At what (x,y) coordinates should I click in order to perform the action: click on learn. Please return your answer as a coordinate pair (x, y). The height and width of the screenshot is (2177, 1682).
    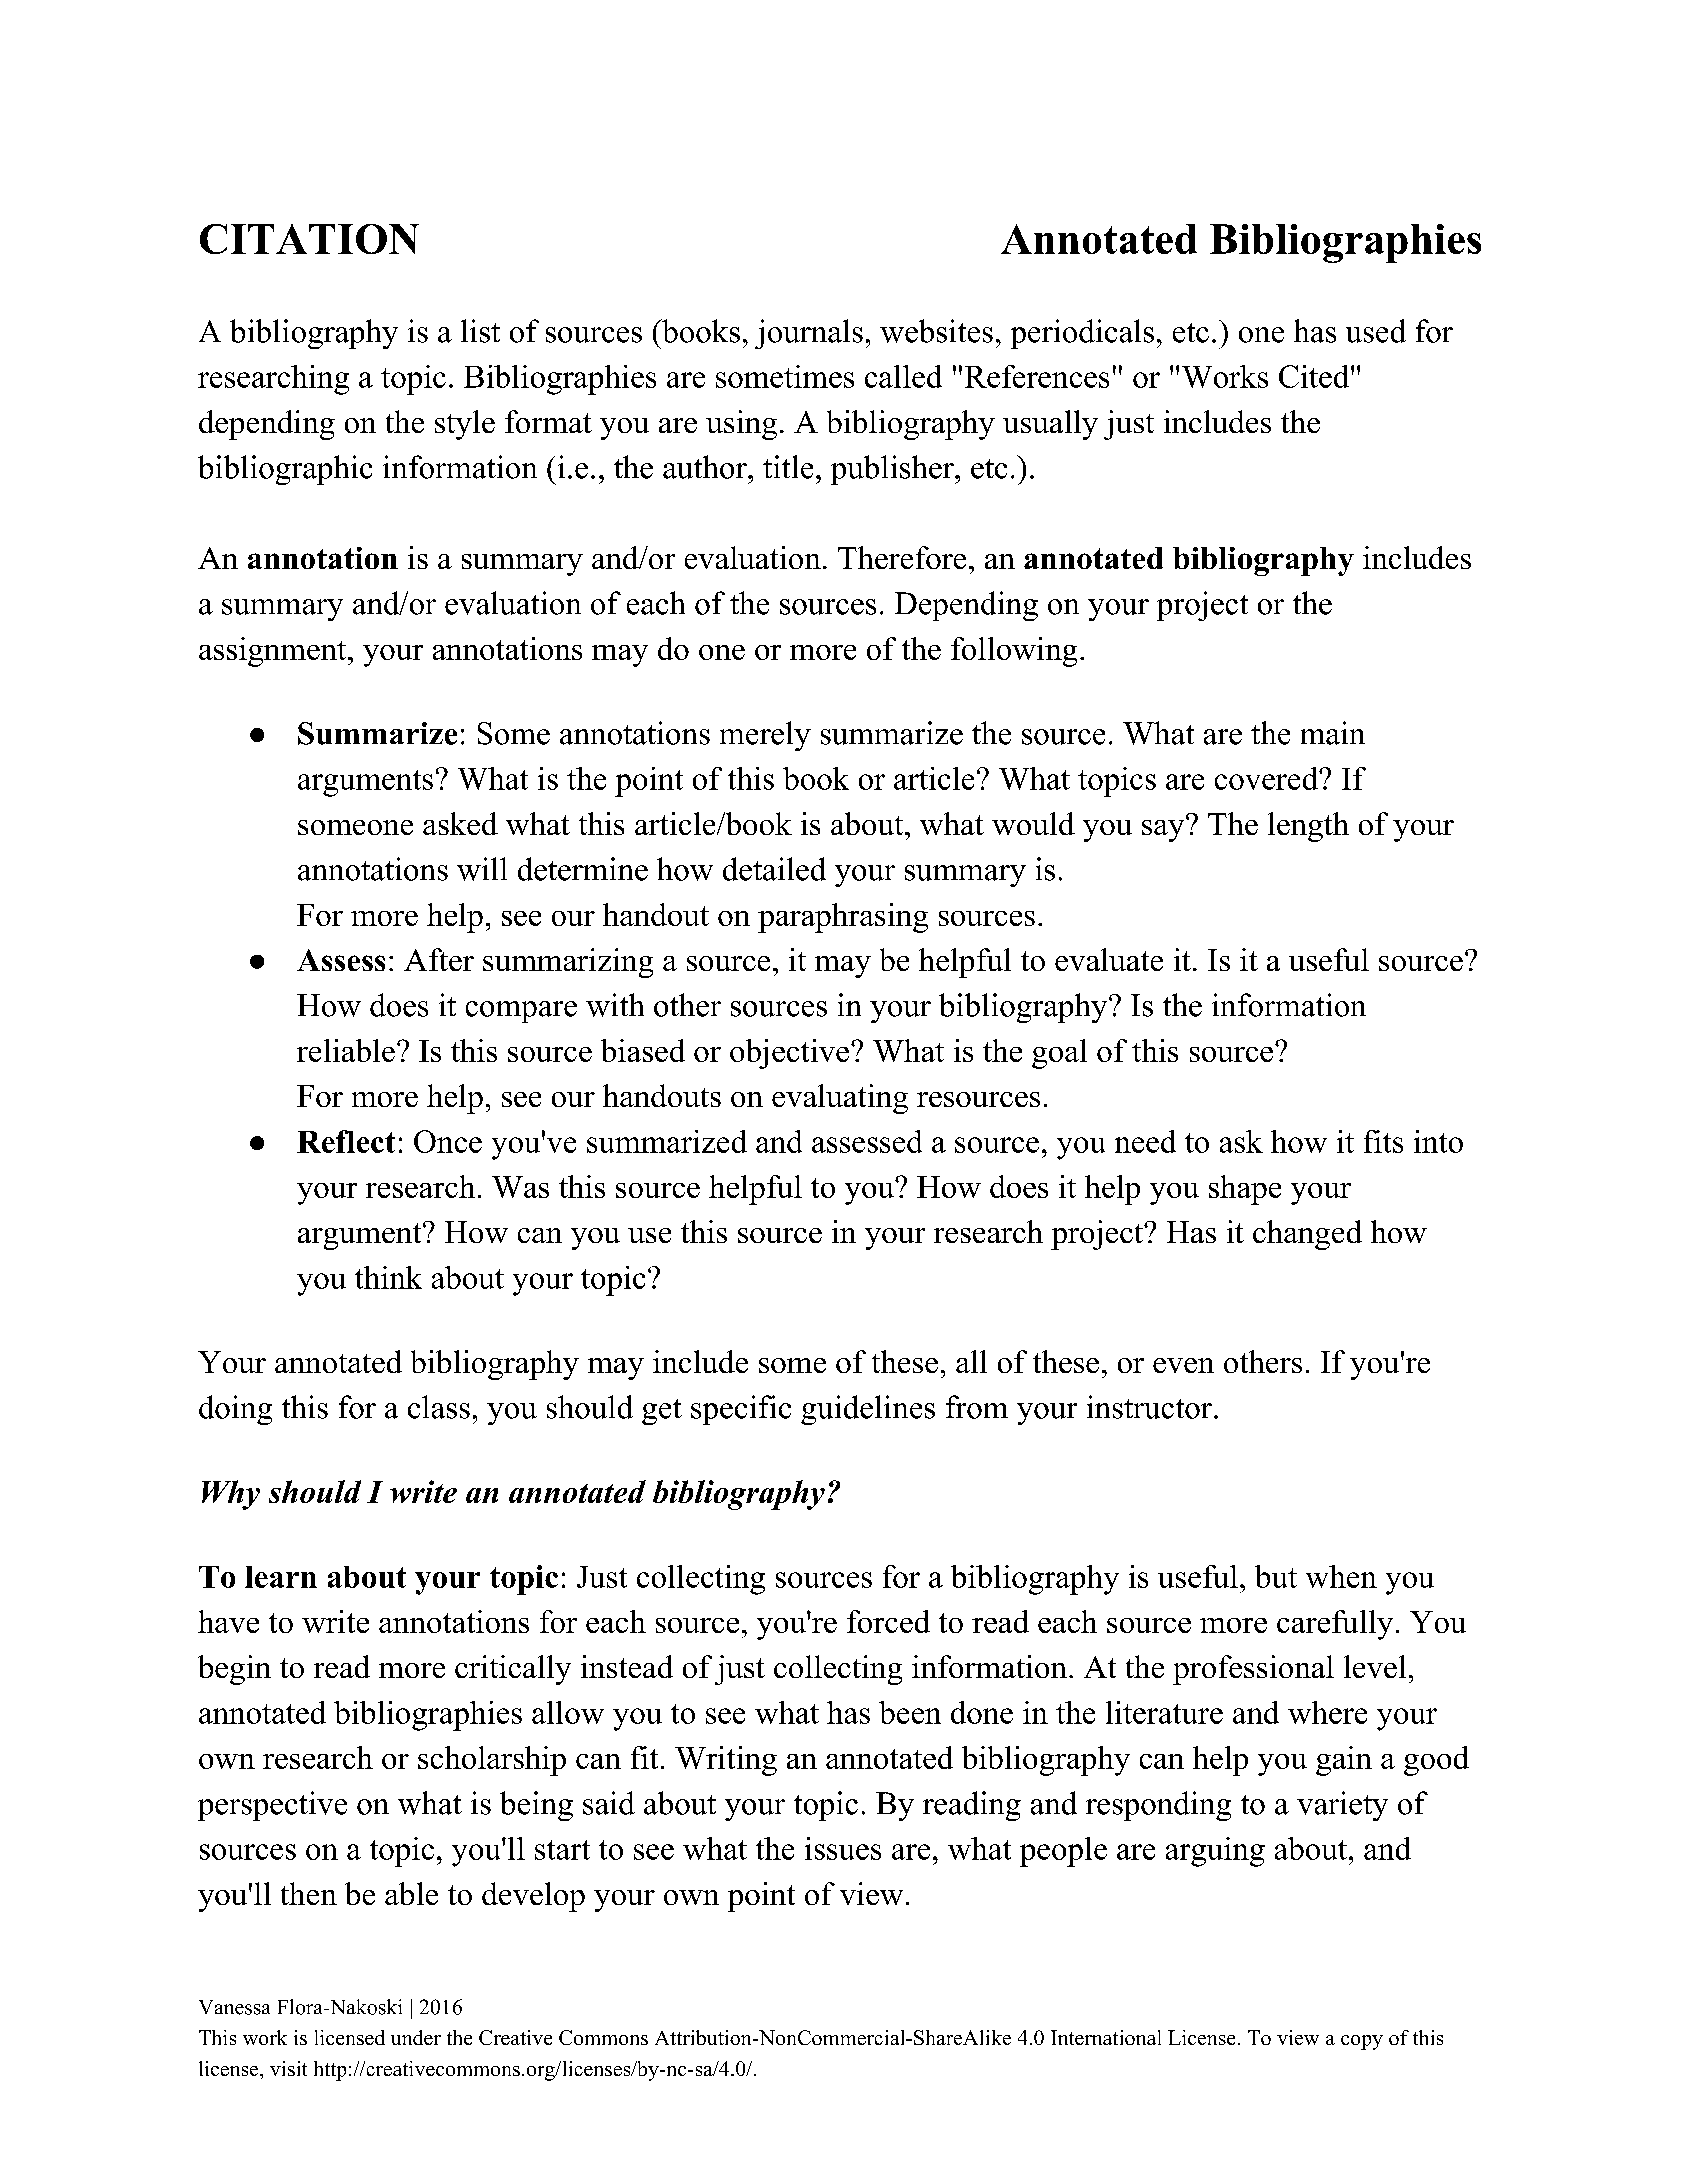
    Looking at the image, I should click on (281, 1577).
